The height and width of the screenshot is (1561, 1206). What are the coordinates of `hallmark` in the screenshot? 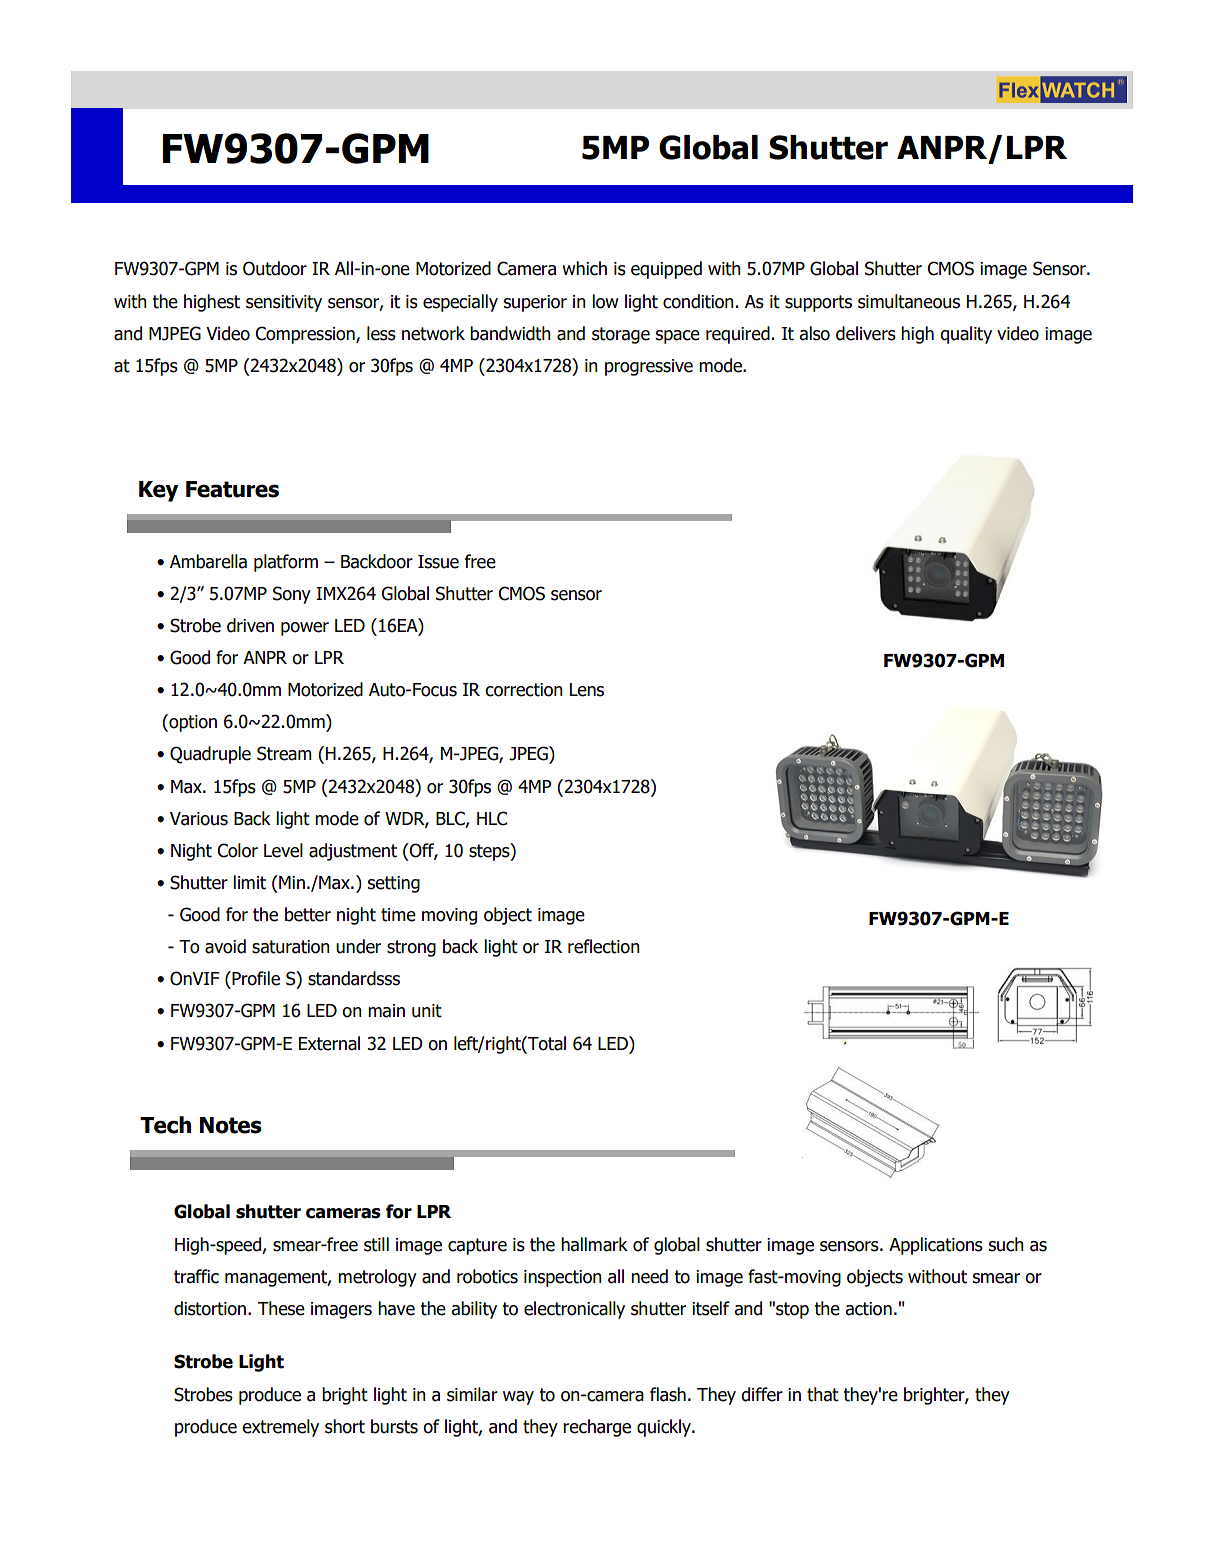 It's located at (594, 1244).
